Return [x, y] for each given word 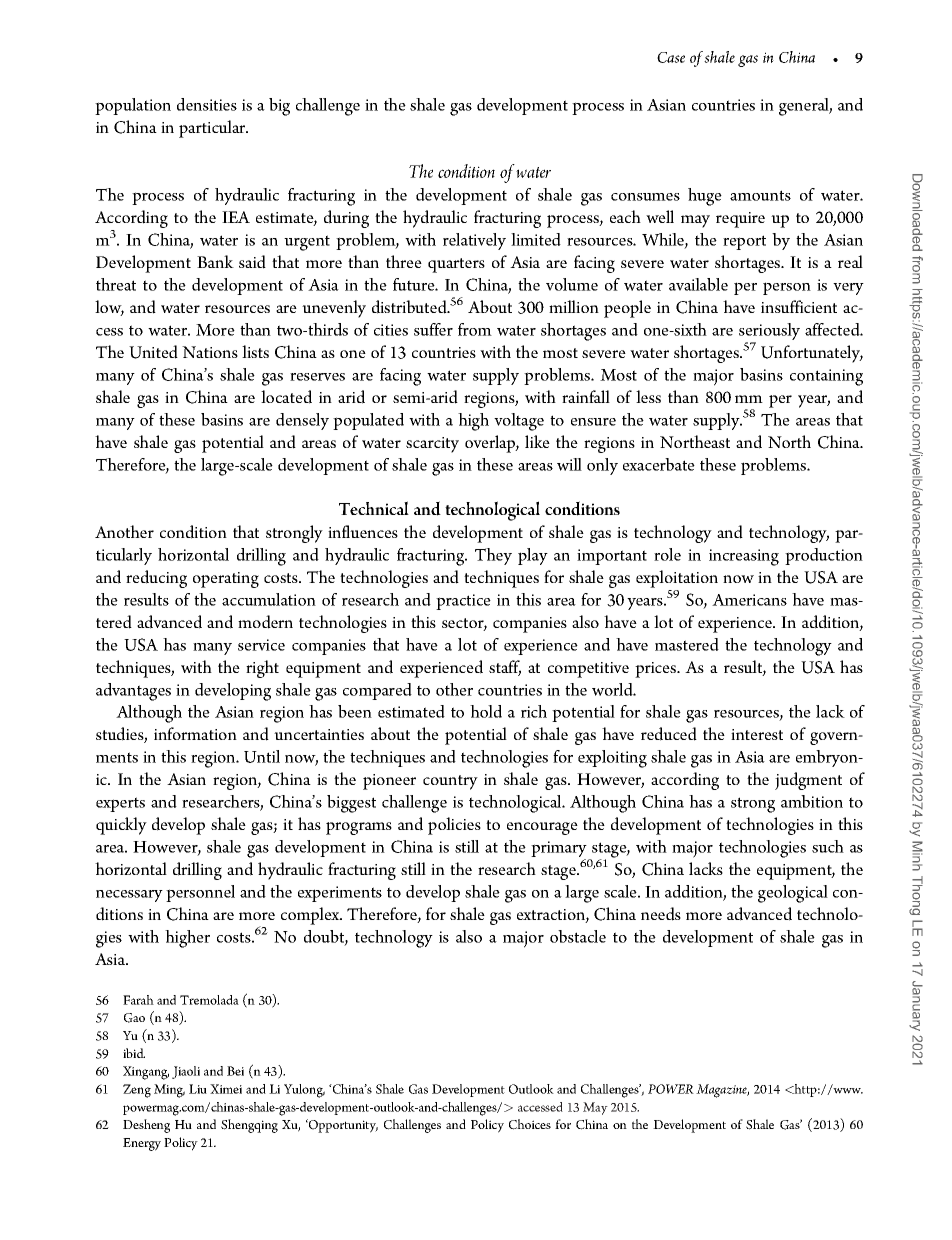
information [195, 733]
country [450, 782]
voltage [519, 422]
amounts [760, 195]
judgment [808, 781]
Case [671, 57]
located [286, 397]
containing [826, 377]
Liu [198, 1089]
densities [207, 104]
